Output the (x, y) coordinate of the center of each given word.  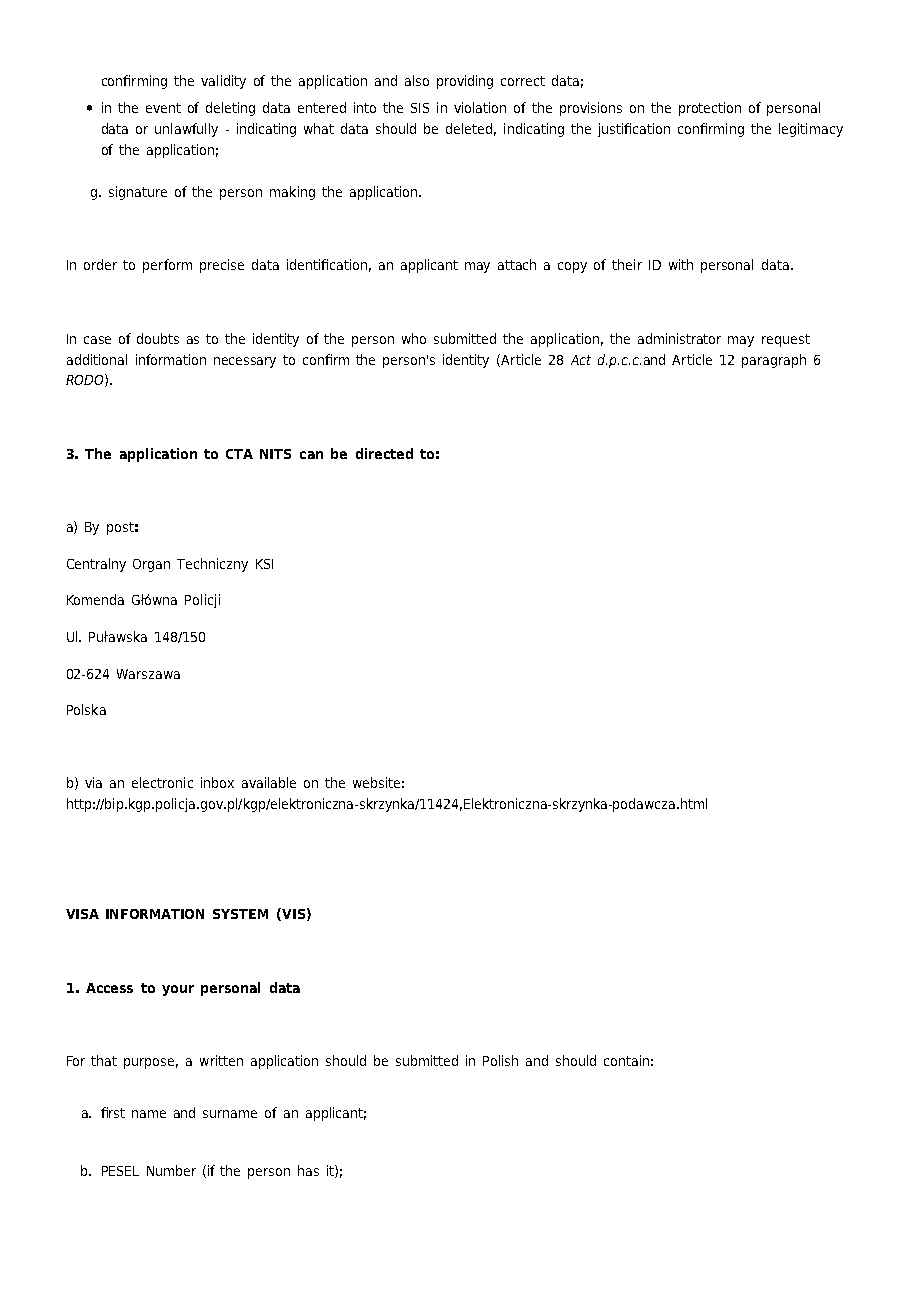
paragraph (774, 361)
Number (171, 1170)
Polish (500, 1060)
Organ (151, 565)
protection (710, 109)
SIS (420, 108)
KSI (264, 564)
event (163, 108)
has (308, 1170)
